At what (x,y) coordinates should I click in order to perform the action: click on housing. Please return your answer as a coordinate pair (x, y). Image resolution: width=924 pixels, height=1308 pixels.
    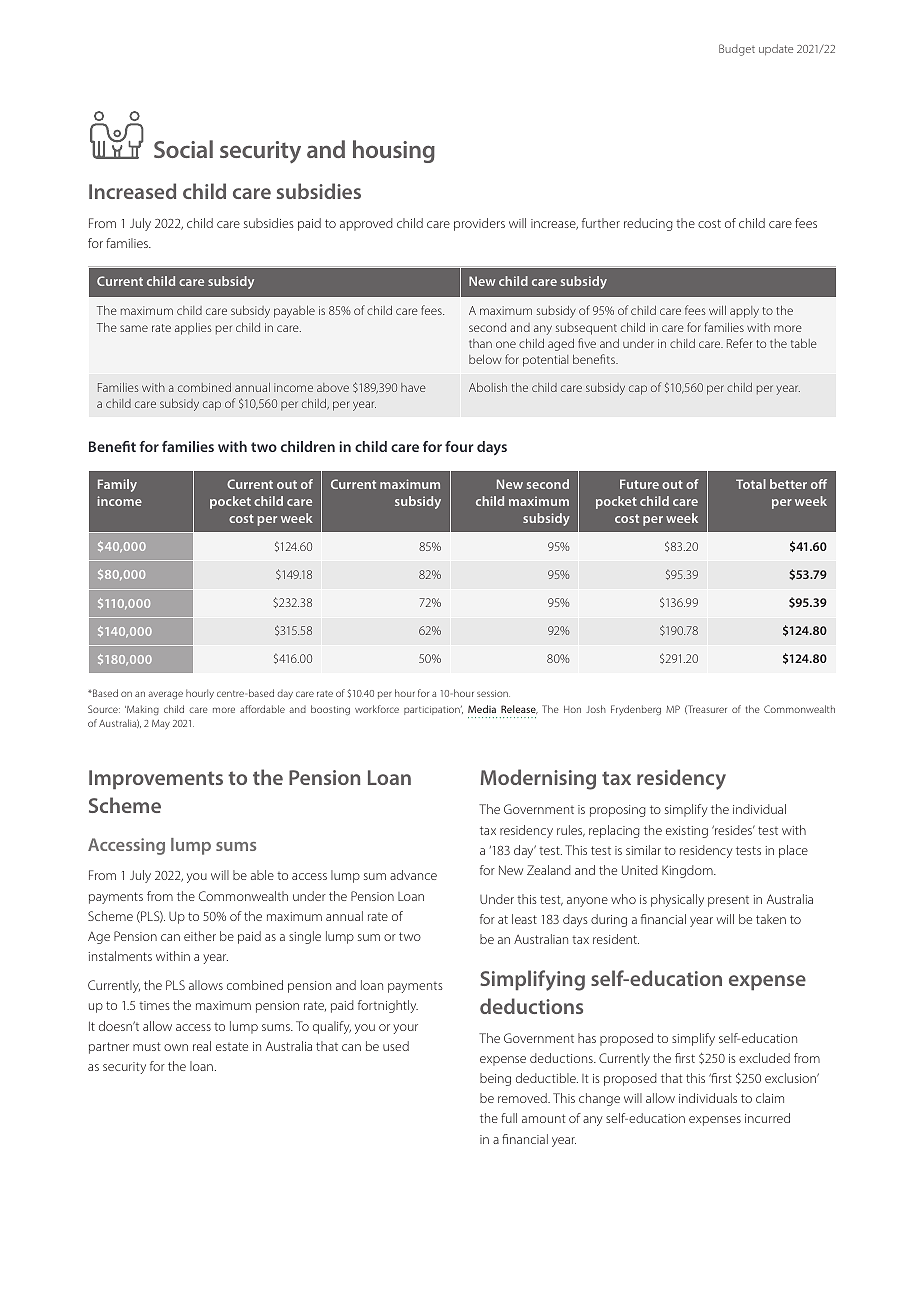
    Looking at the image, I should click on (394, 151).
